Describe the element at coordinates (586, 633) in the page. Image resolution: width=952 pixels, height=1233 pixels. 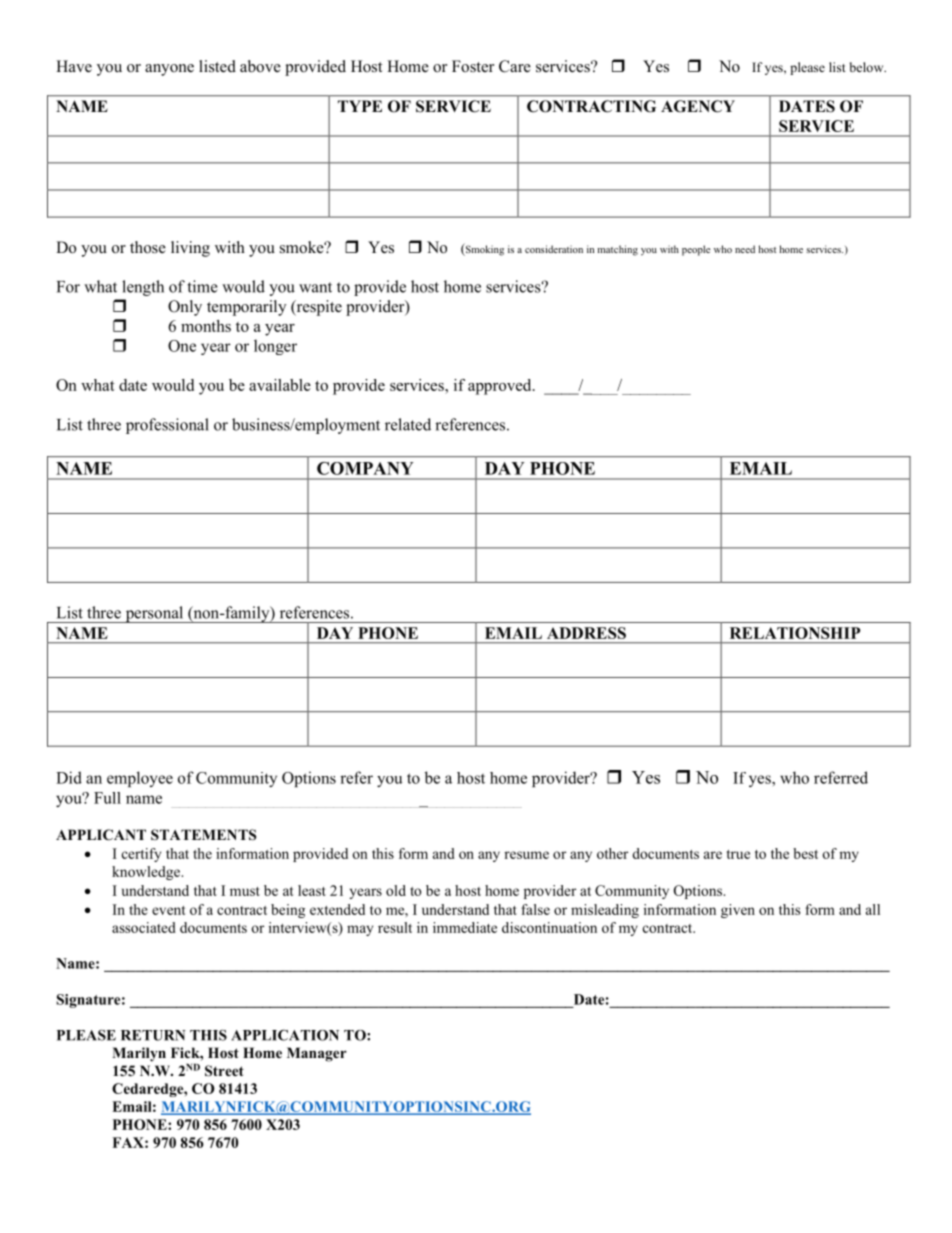
I see `ADDRESS` at that location.
